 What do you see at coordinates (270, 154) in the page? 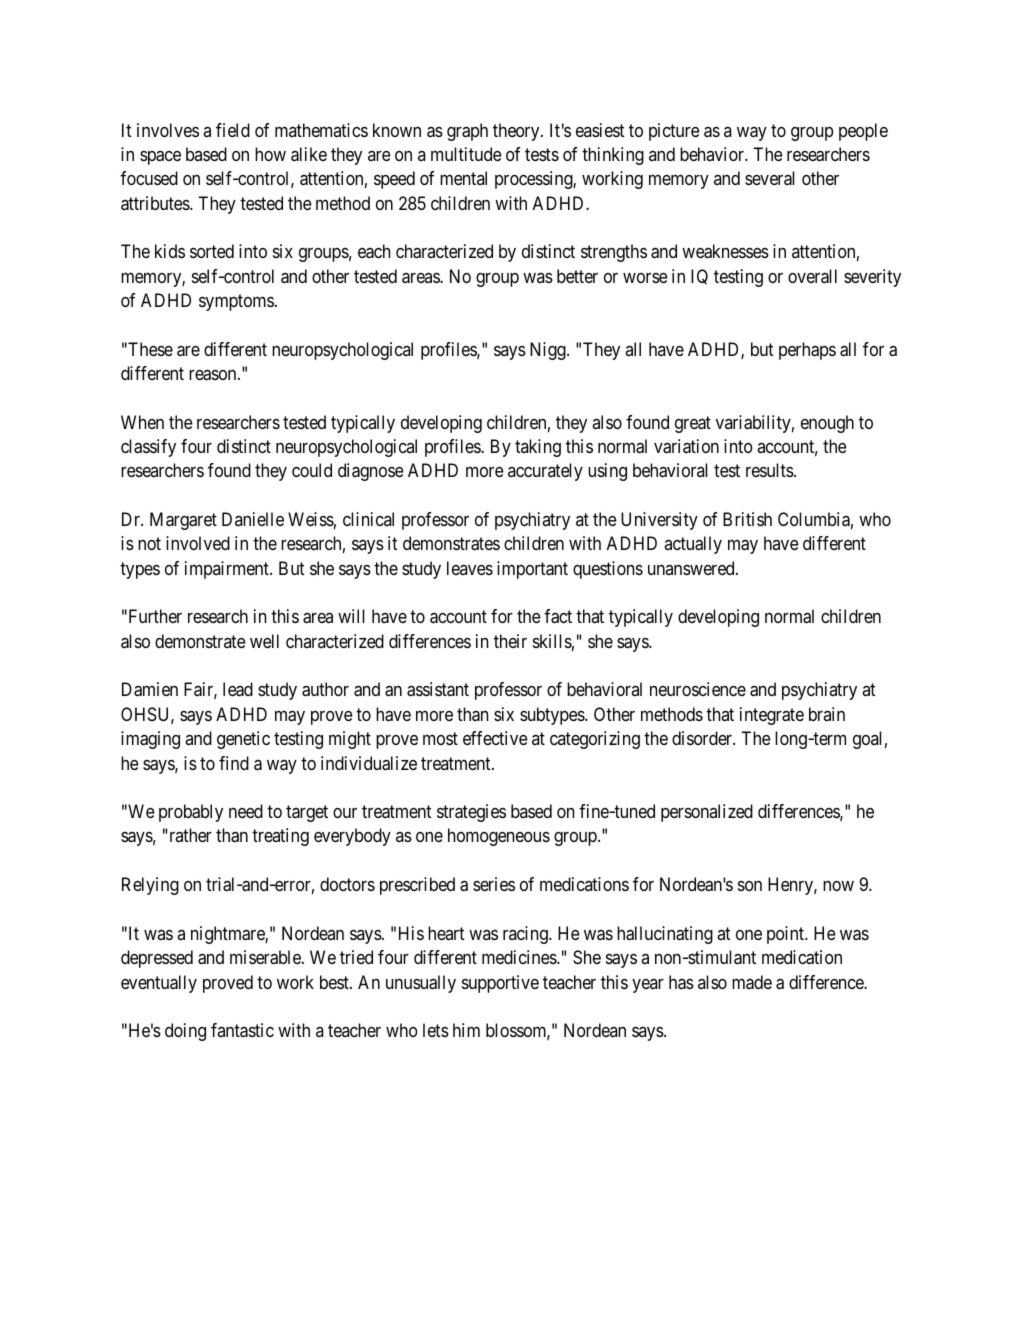
I see `how` at bounding box center [270, 154].
